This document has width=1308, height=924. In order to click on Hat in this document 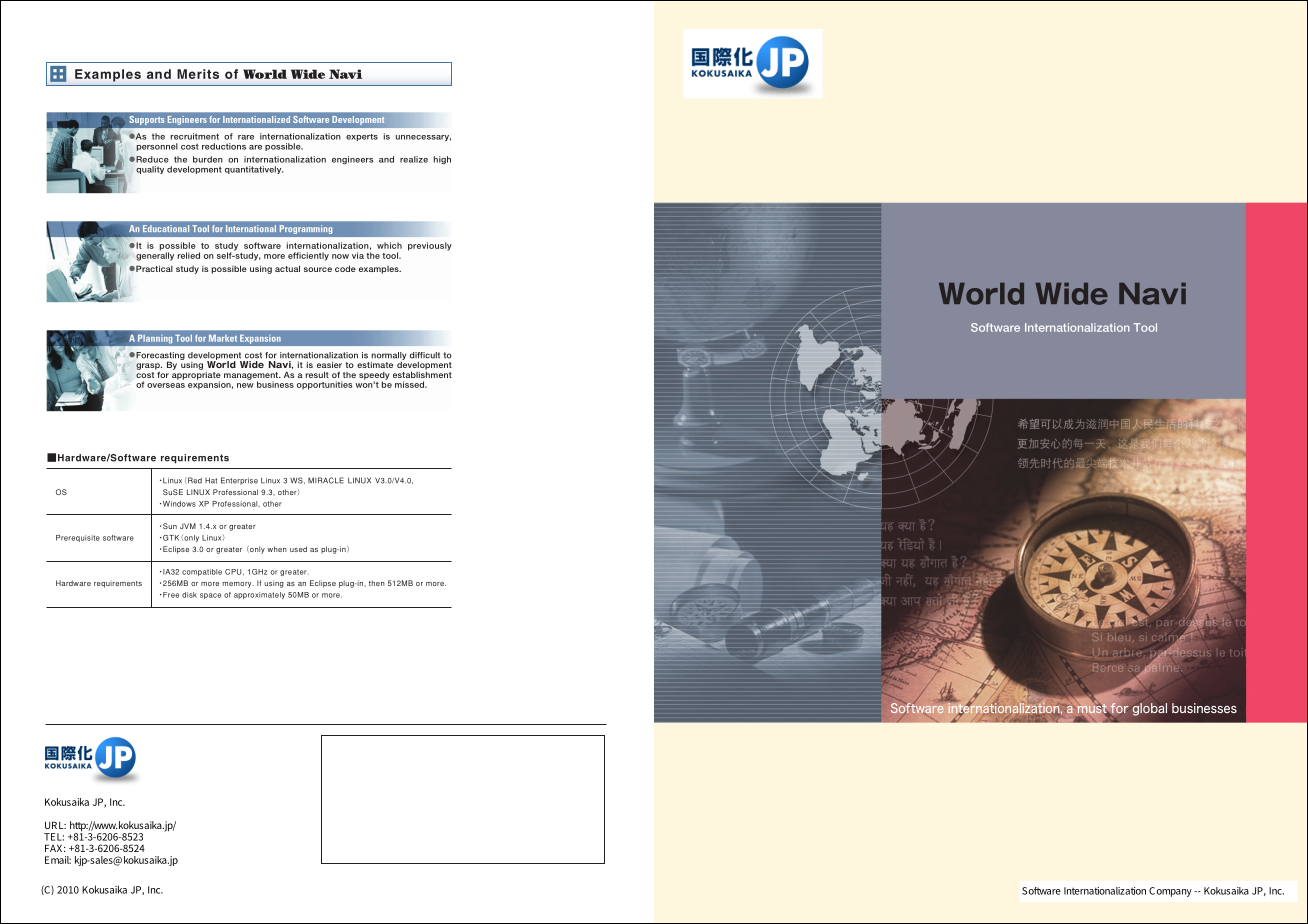, I will do `click(211, 480)`.
